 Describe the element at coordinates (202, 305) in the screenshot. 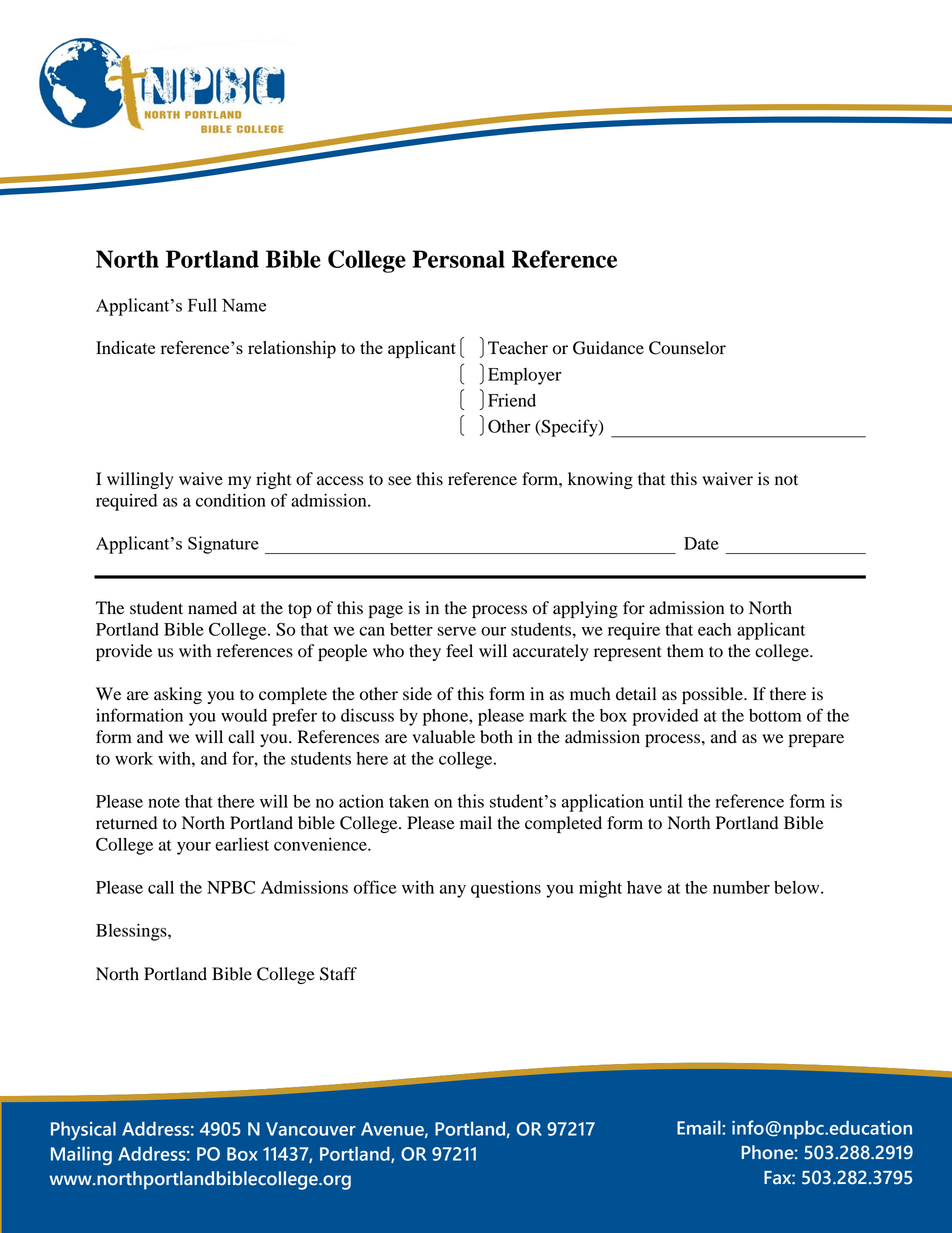

I see `Full` at that location.
